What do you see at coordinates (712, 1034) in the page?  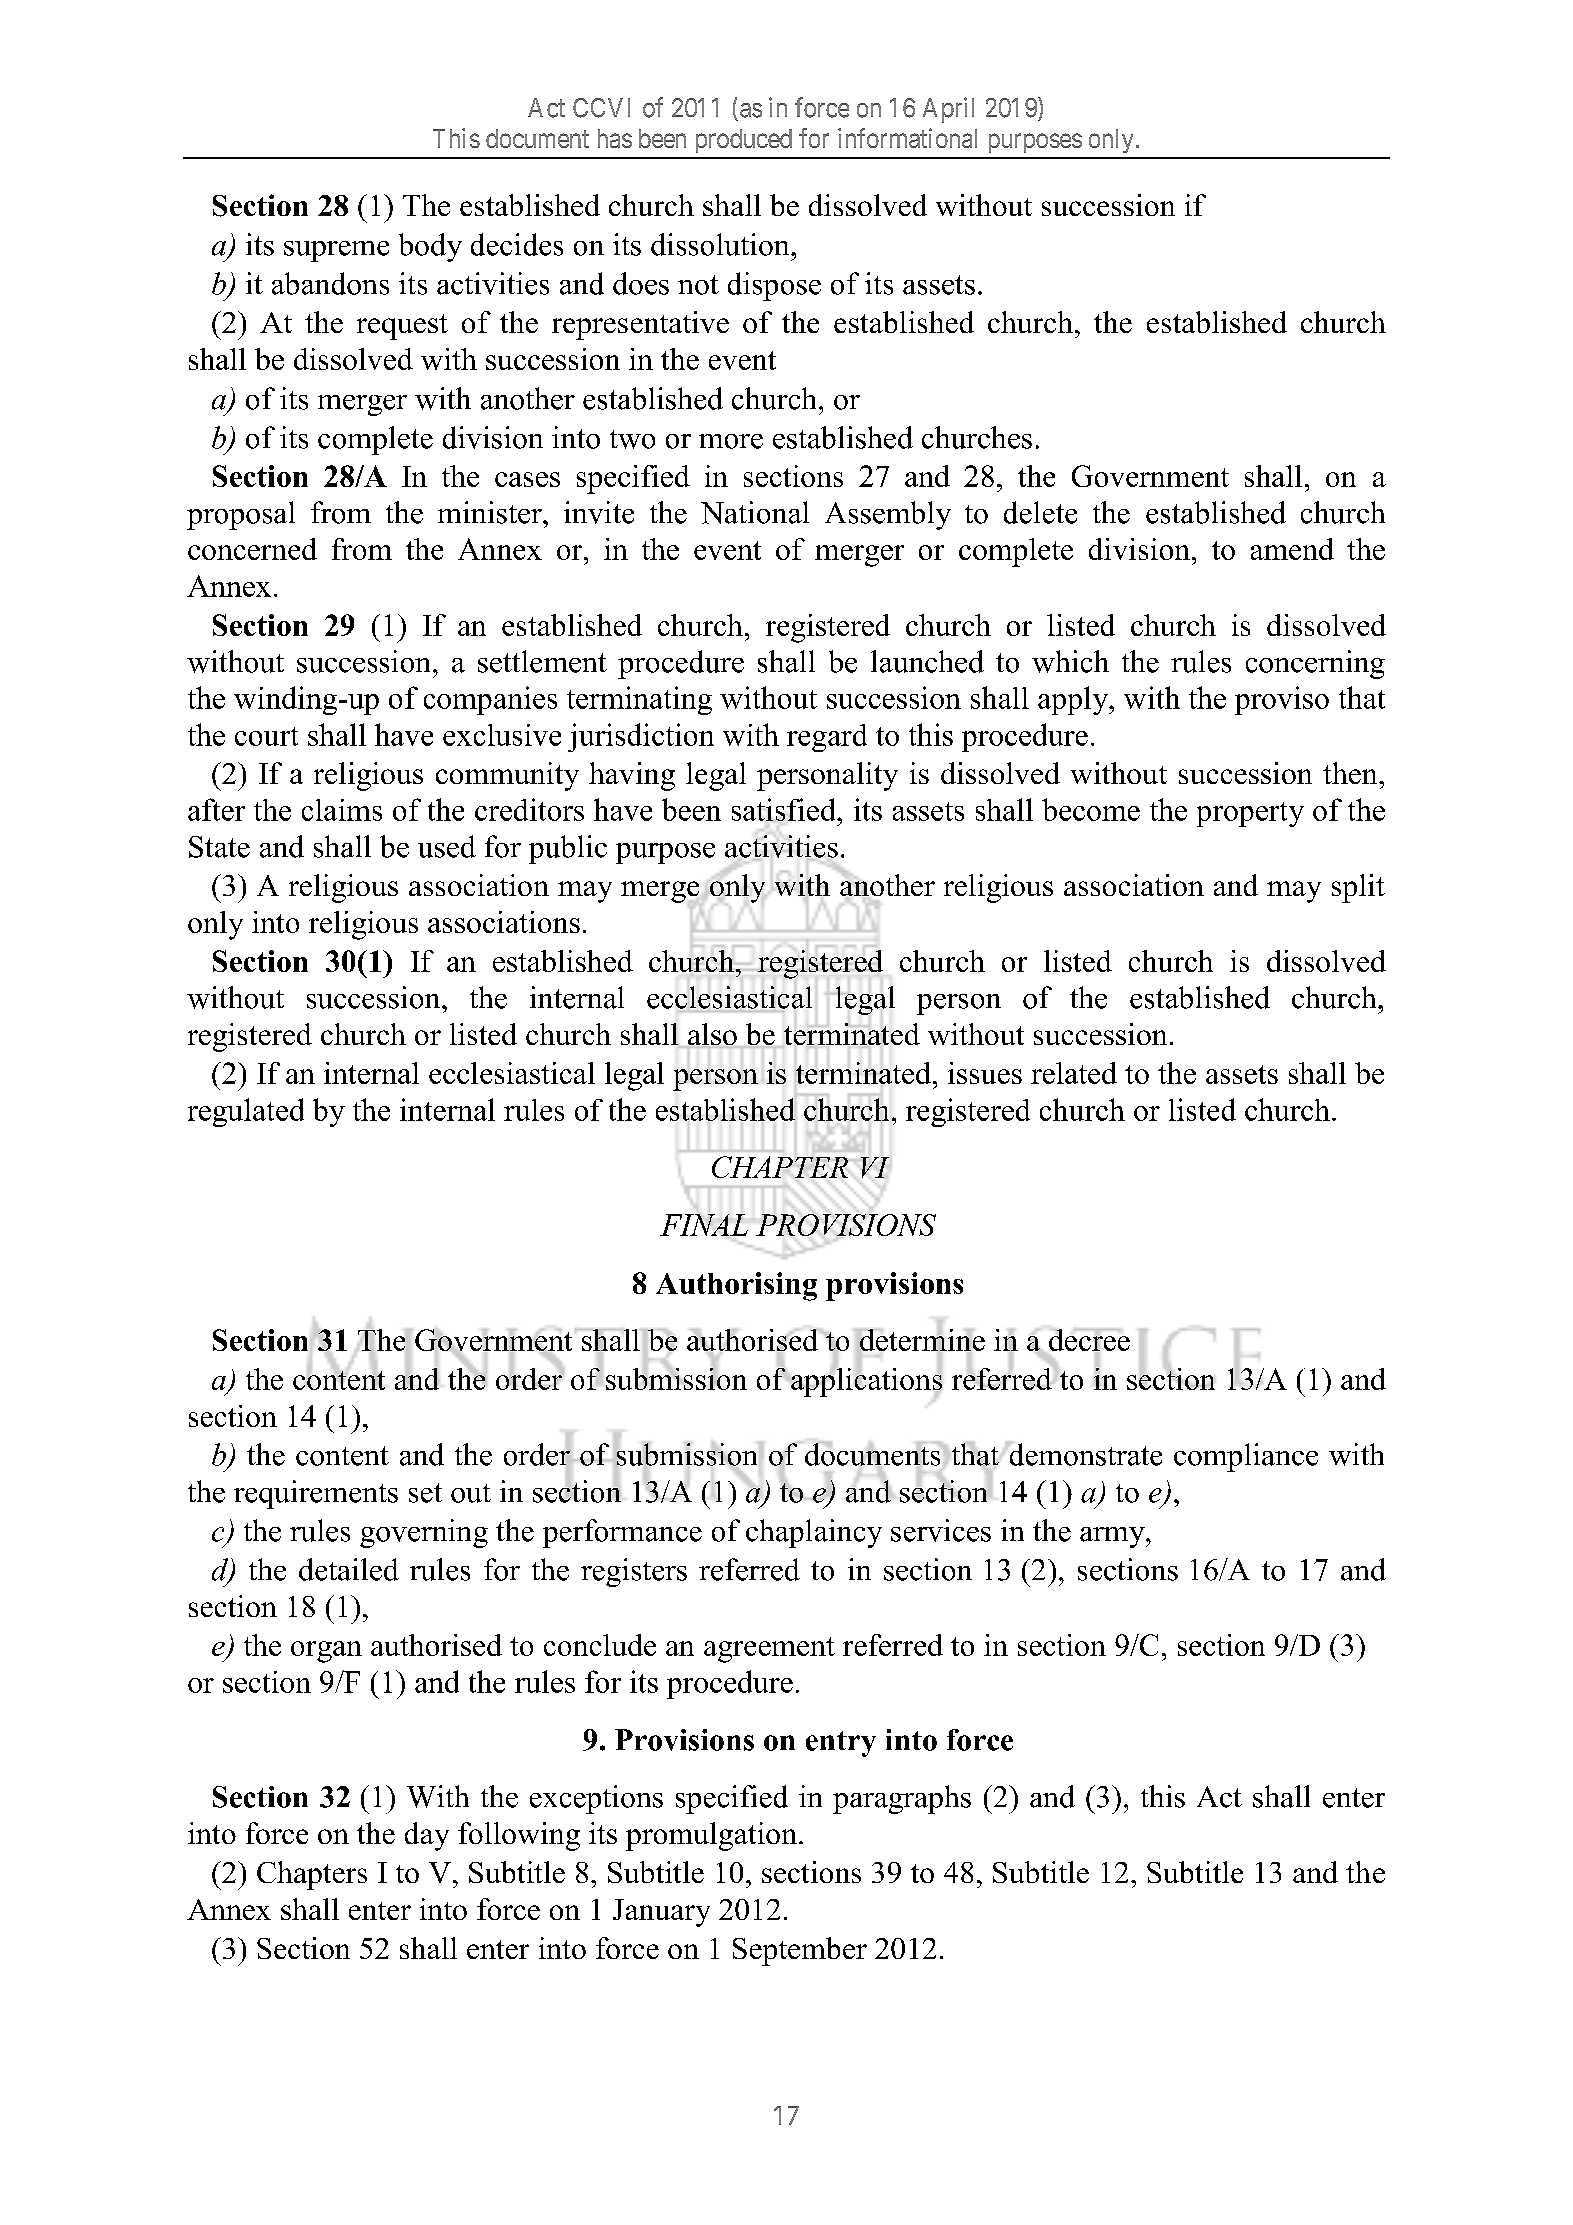 I see `also` at bounding box center [712, 1034].
